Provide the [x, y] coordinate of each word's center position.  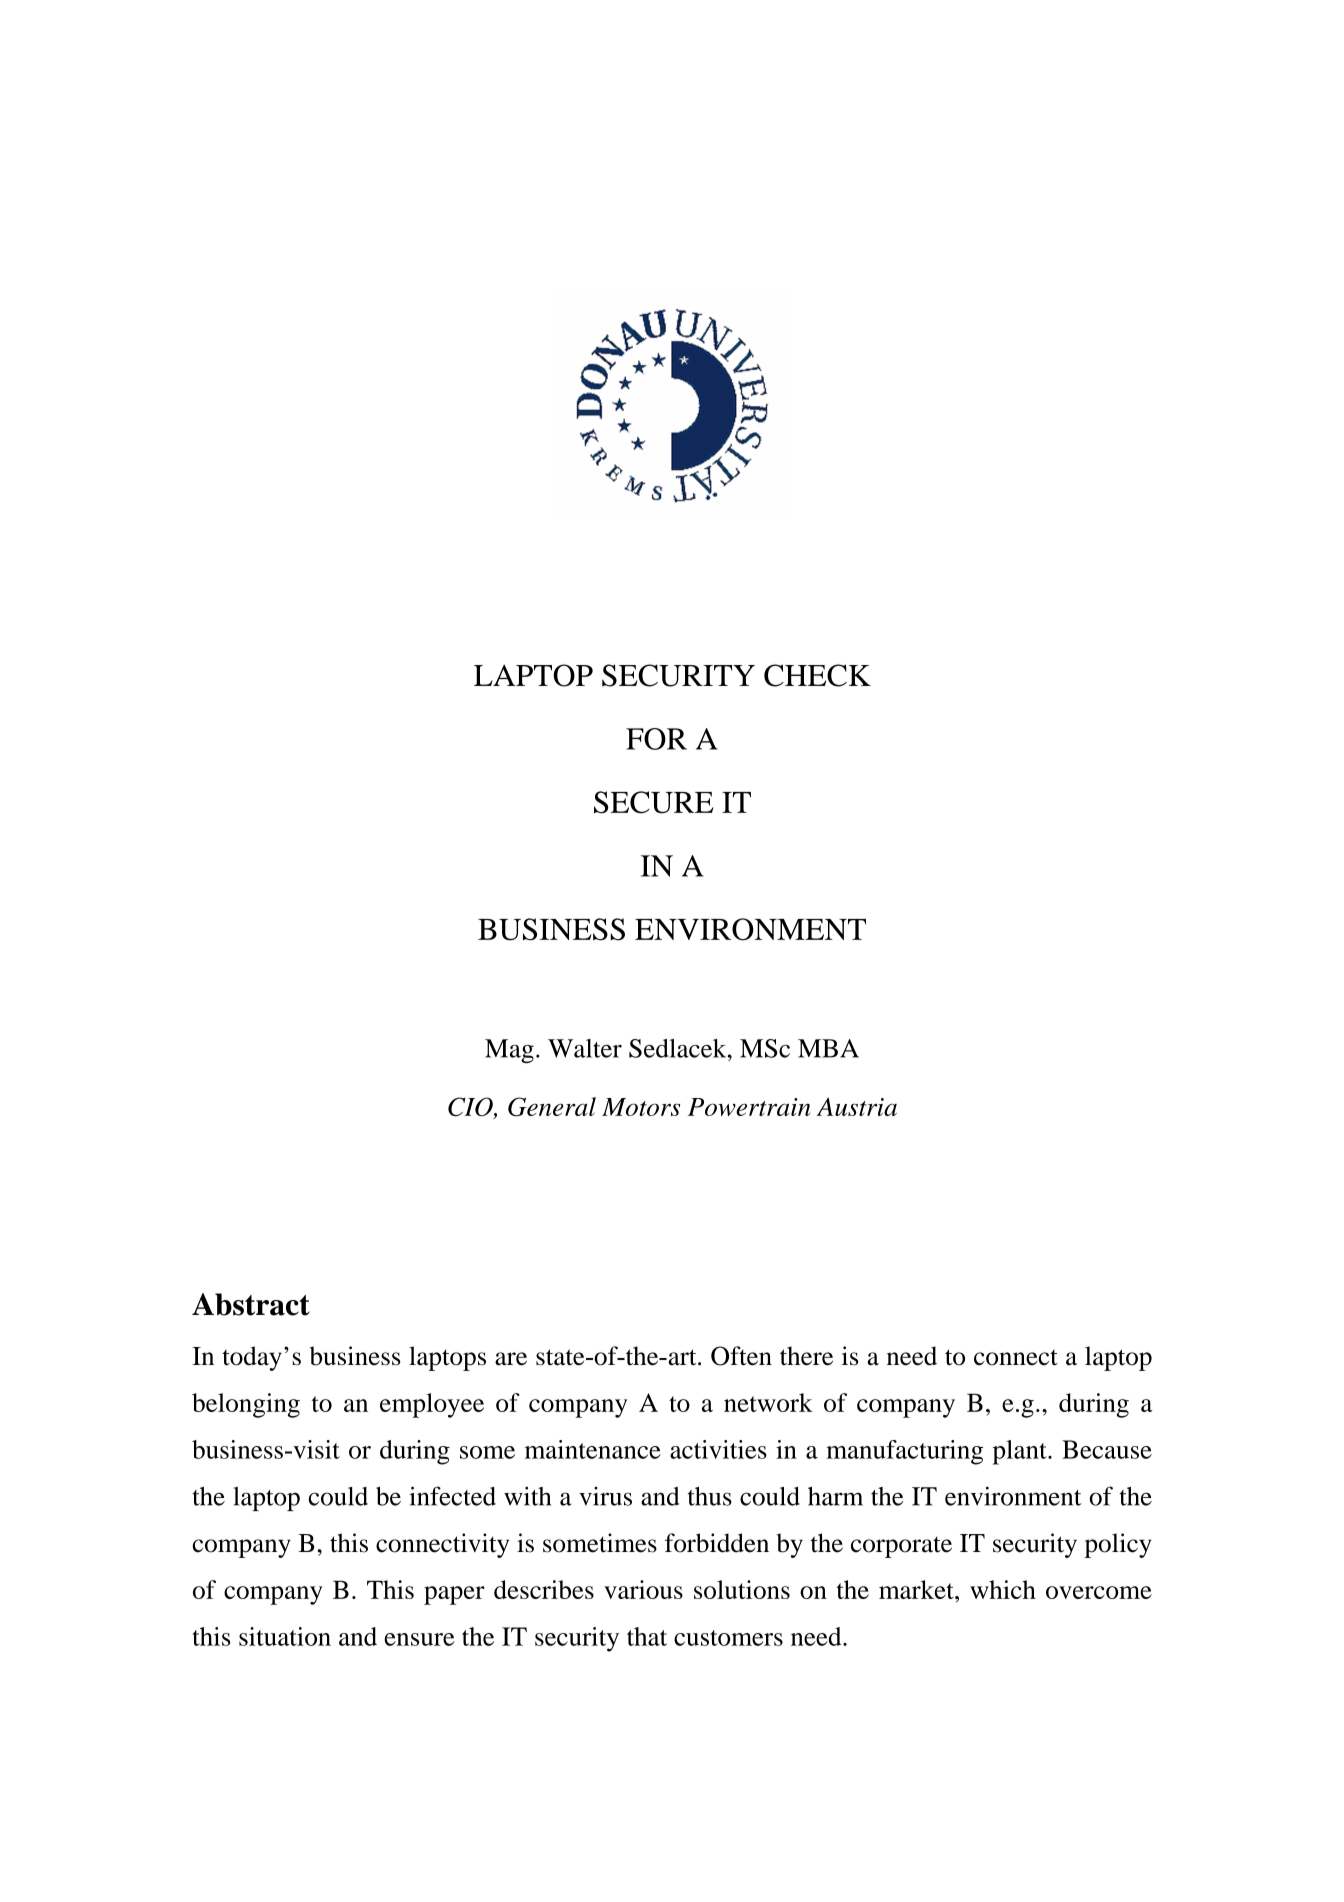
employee [432, 1405]
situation [285, 1636]
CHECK [817, 675]
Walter [585, 1048]
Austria [857, 1106]
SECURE [653, 802]
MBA [828, 1048]
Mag [509, 1051]
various [643, 1589]
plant [1021, 1452]
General [552, 1107]
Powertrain [749, 1107]
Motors [641, 1107]
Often [741, 1356]
